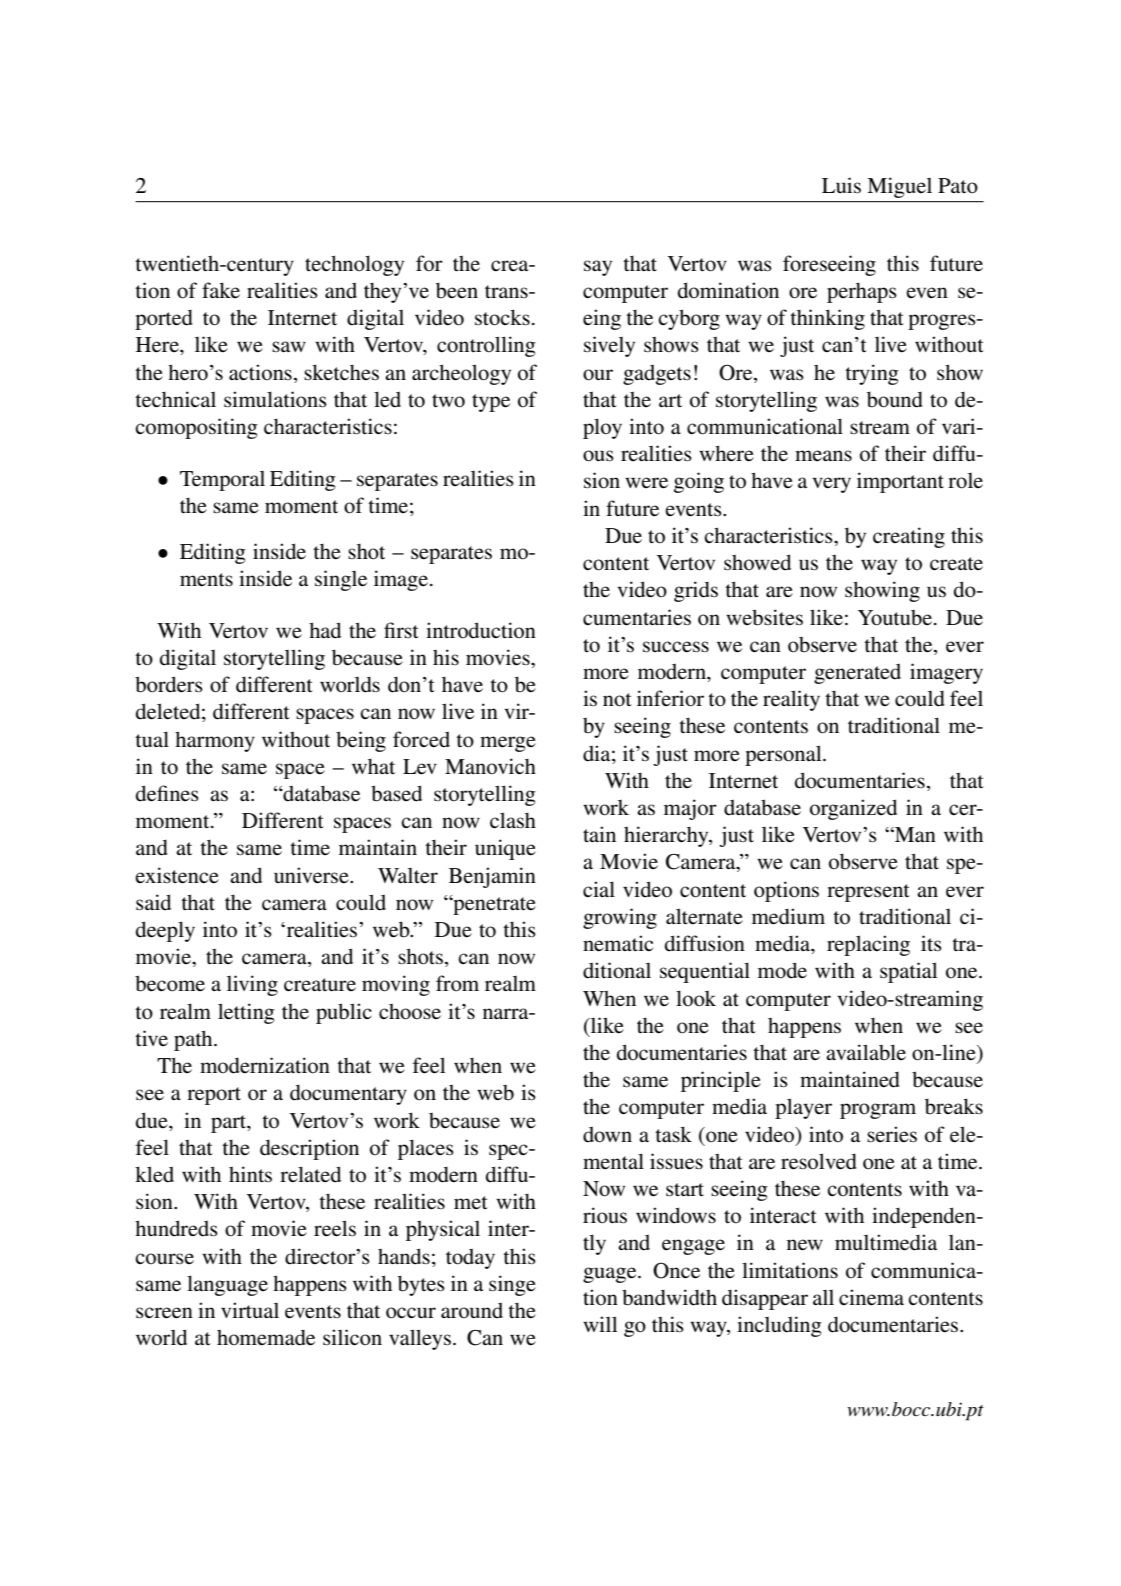 The height and width of the page is (1586, 1121). I want to click on including, so click(779, 1326).
